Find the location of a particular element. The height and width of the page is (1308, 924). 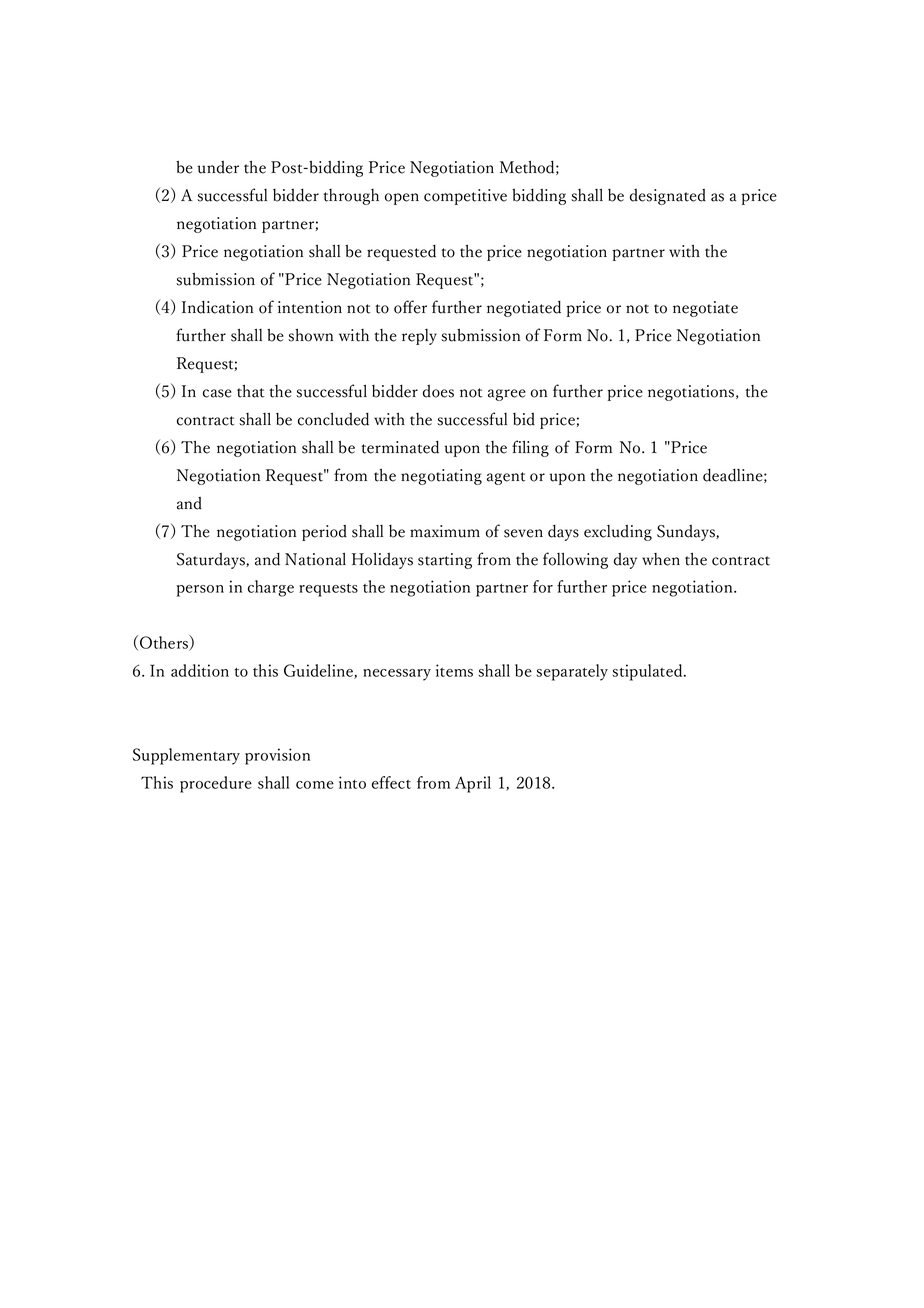

starting is located at coordinates (445, 561).
